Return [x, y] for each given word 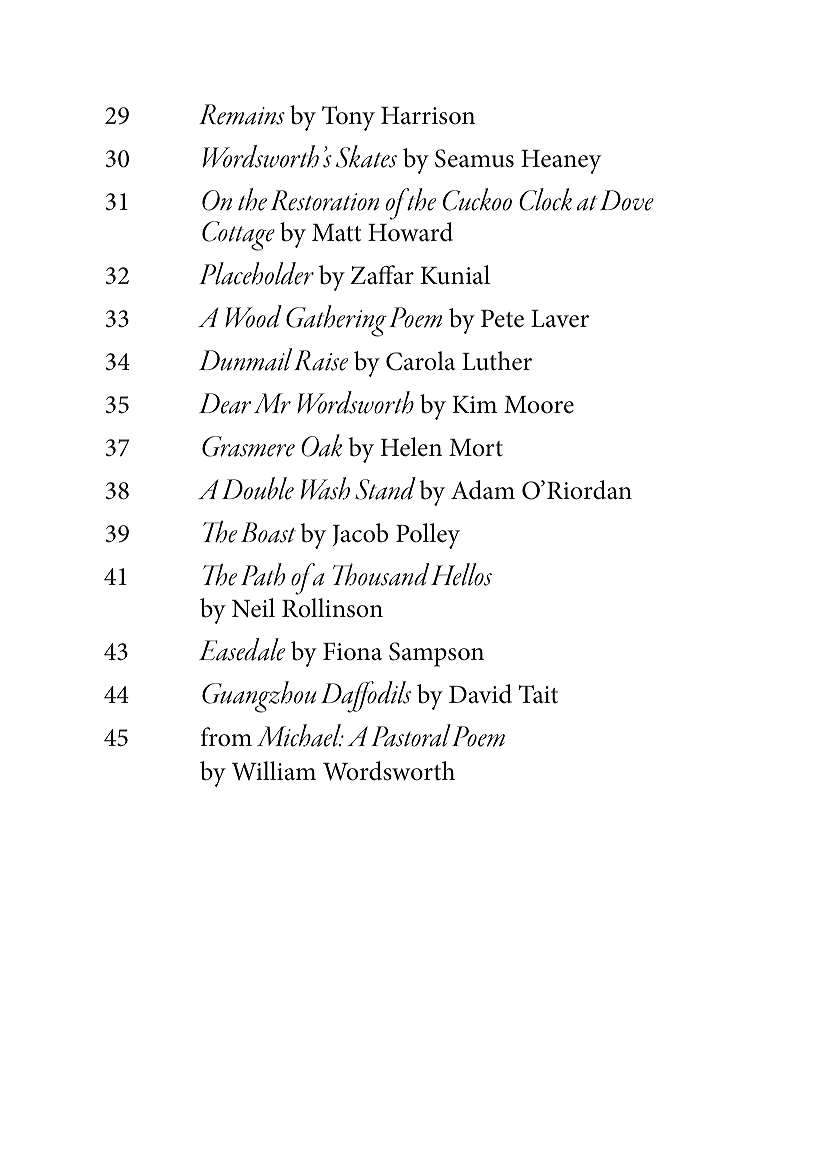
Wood [253, 316]
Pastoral [411, 735]
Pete [502, 319]
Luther [497, 361]
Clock [545, 199]
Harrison [428, 116]
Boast [268, 532]
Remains [242, 114]
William [274, 770]
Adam [483, 490]
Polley [428, 536]
